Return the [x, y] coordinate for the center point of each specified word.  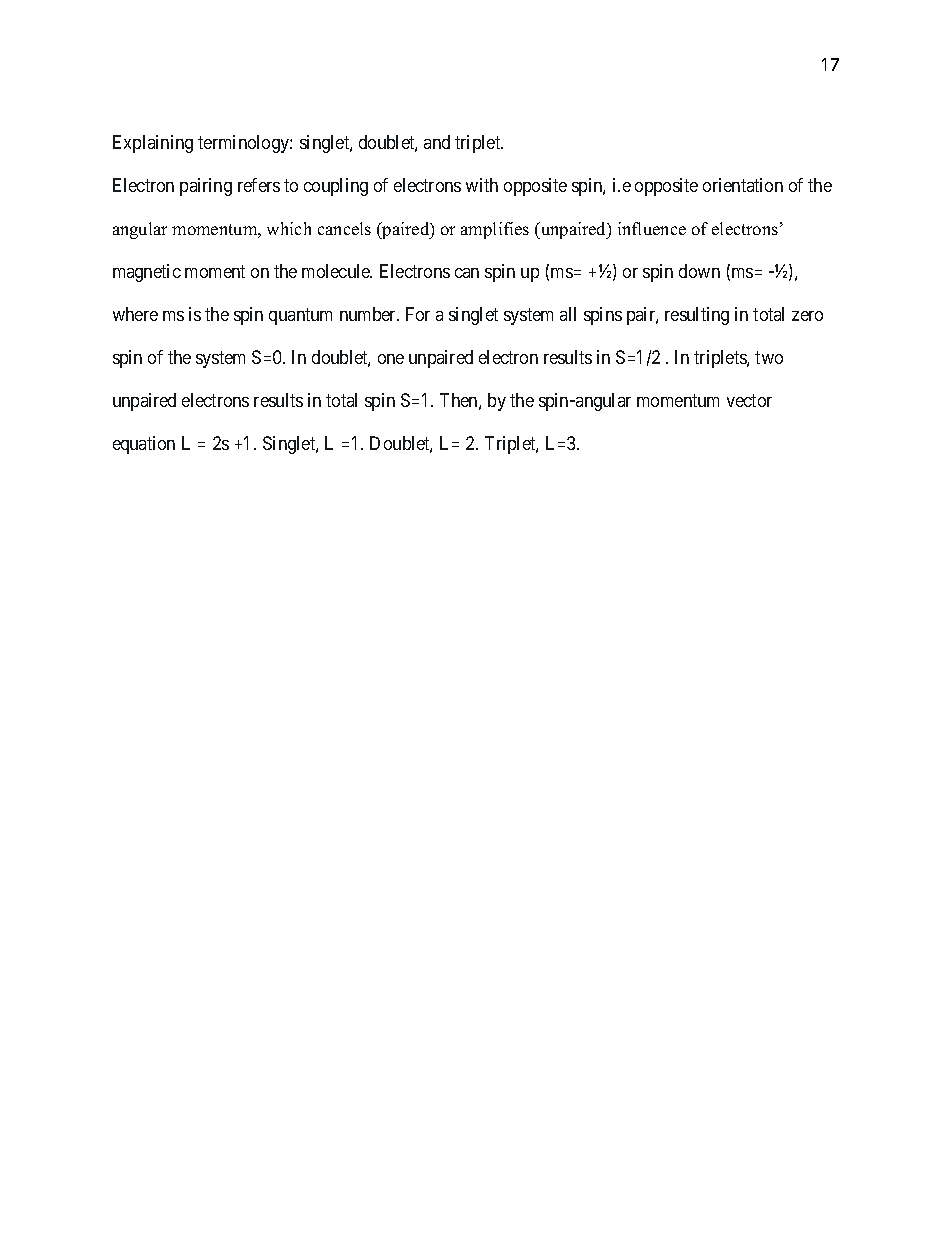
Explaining [153, 144]
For [418, 314]
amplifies [495, 230]
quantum [300, 316]
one [391, 359]
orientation [743, 185]
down [699, 271]
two [769, 357]
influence [652, 228]
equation [144, 445]
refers [259, 185]
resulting [697, 316]
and [437, 142]
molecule [337, 271]
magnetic [147, 273]
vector [749, 400]
